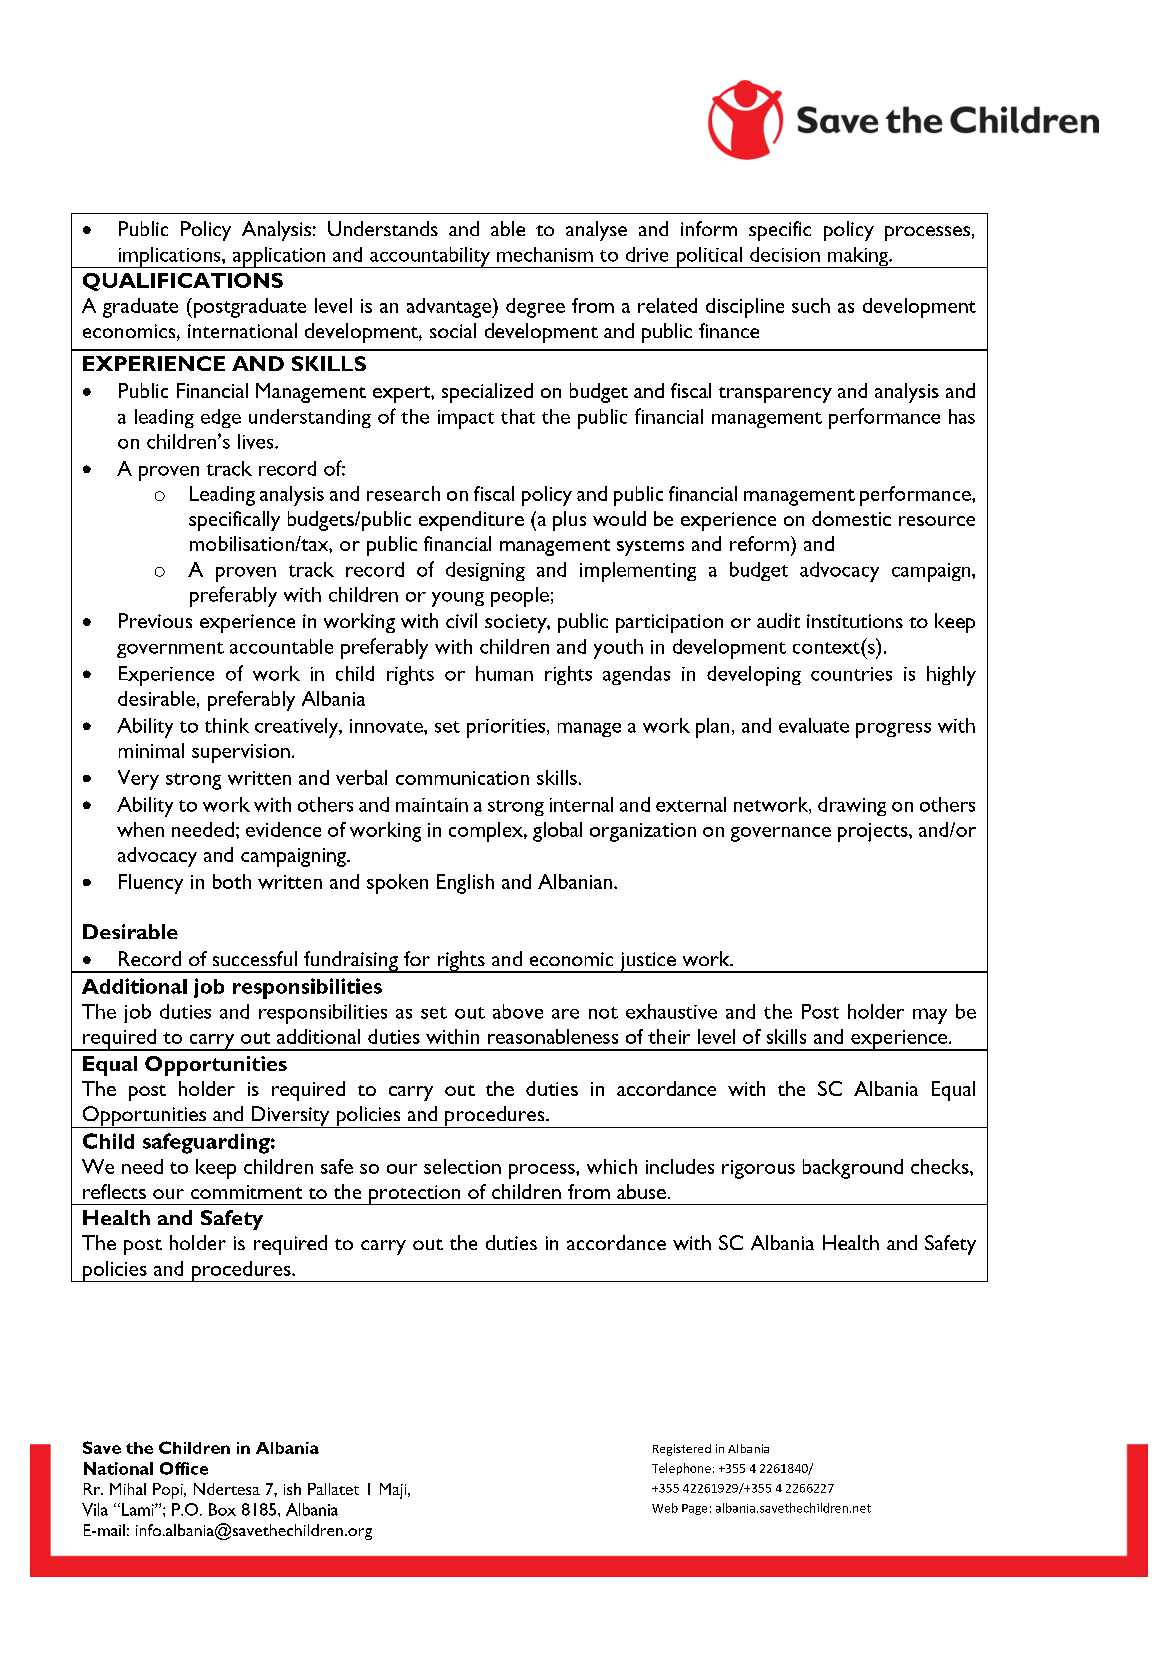 The image size is (1176, 1664). What do you see at coordinates (520, 597) in the image?
I see `people` at bounding box center [520, 597].
